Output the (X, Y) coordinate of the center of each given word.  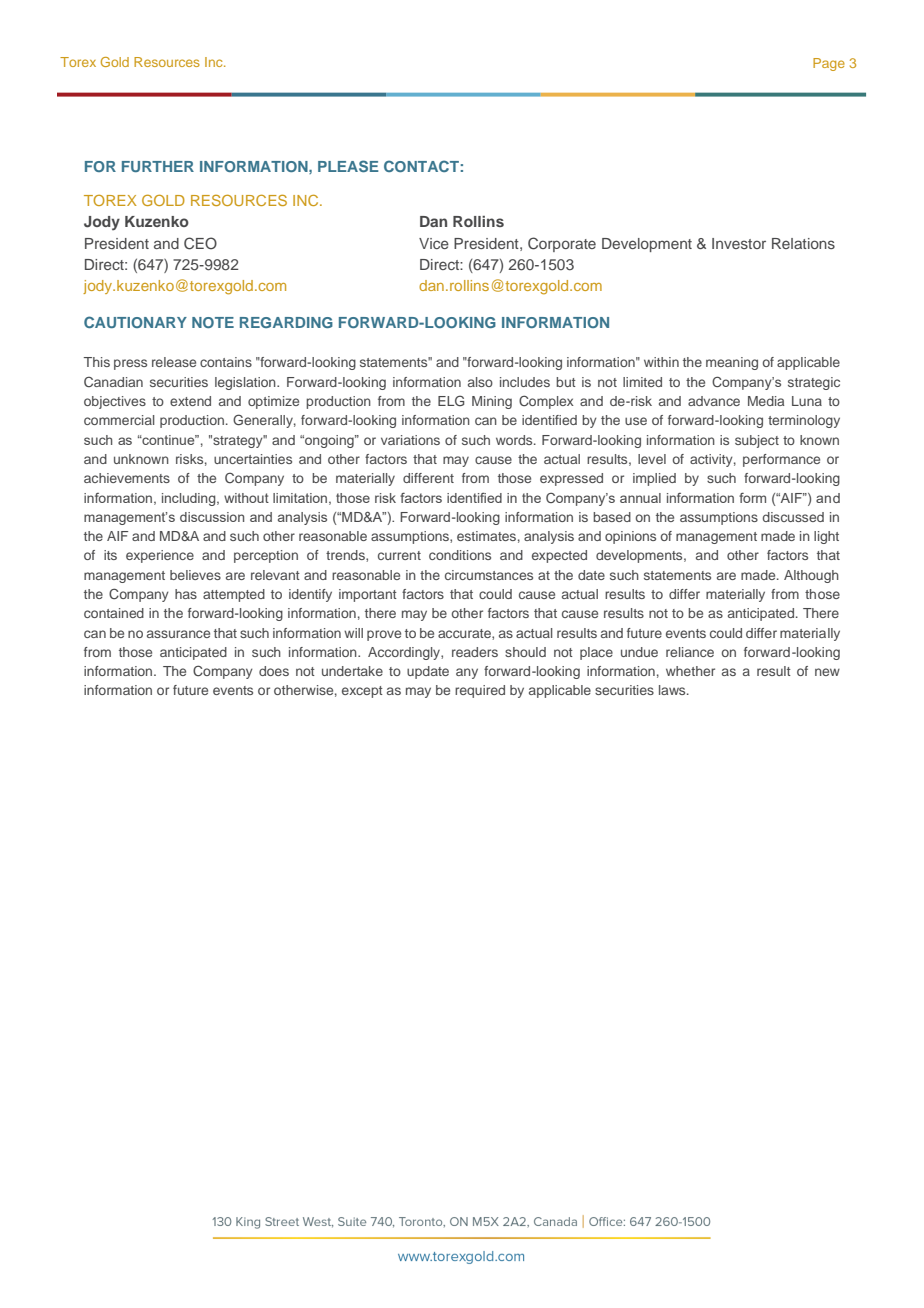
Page (829, 64)
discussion (212, 517)
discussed (793, 517)
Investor (739, 243)
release (174, 362)
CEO (200, 243)
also (480, 382)
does (274, 671)
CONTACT (421, 166)
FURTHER (158, 166)
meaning (732, 363)
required (480, 691)
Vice (434, 243)
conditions (460, 555)
